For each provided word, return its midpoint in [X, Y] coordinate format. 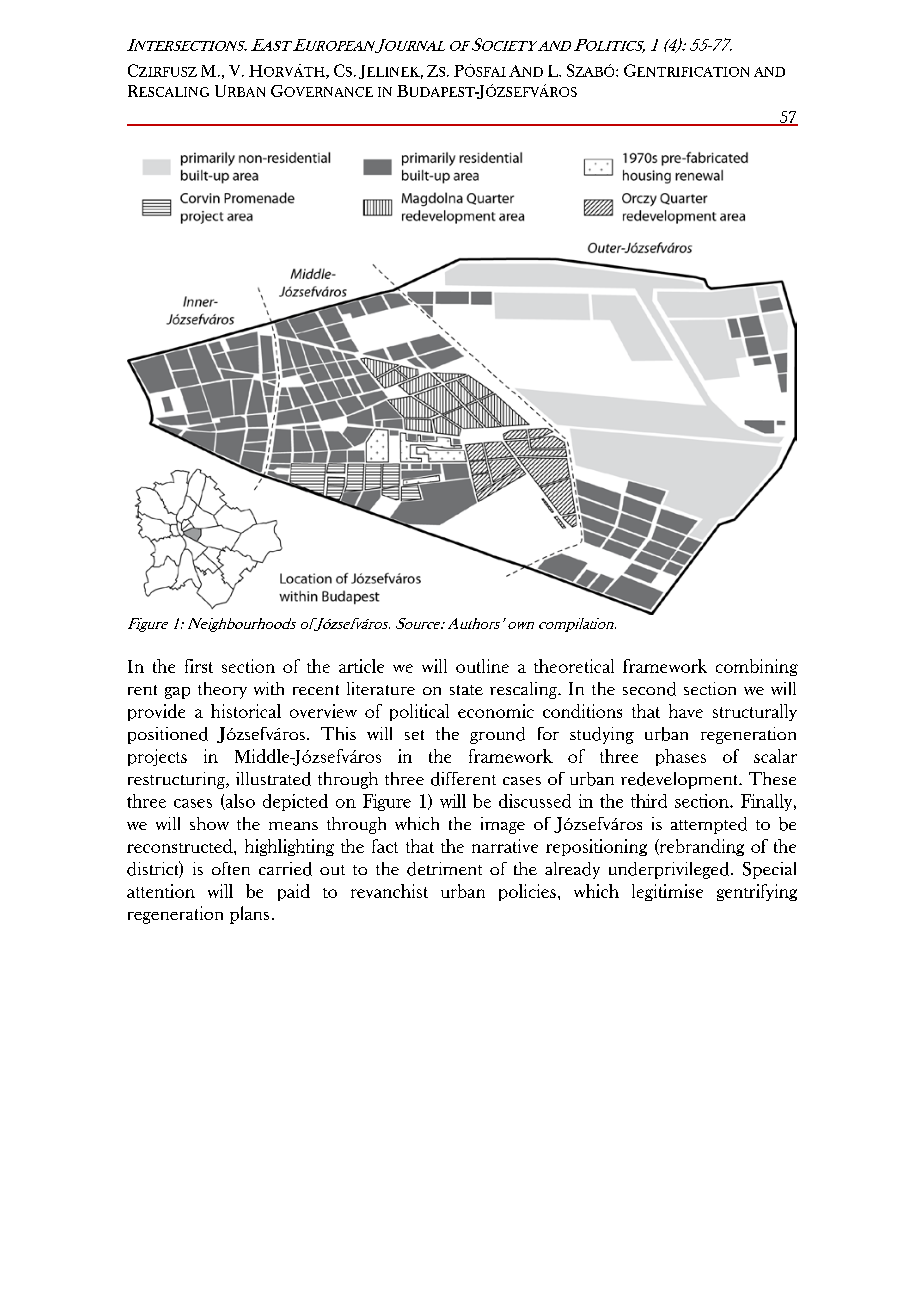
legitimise [667, 892]
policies [527, 892]
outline [482, 666]
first [199, 666]
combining [757, 667]
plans [249, 915]
